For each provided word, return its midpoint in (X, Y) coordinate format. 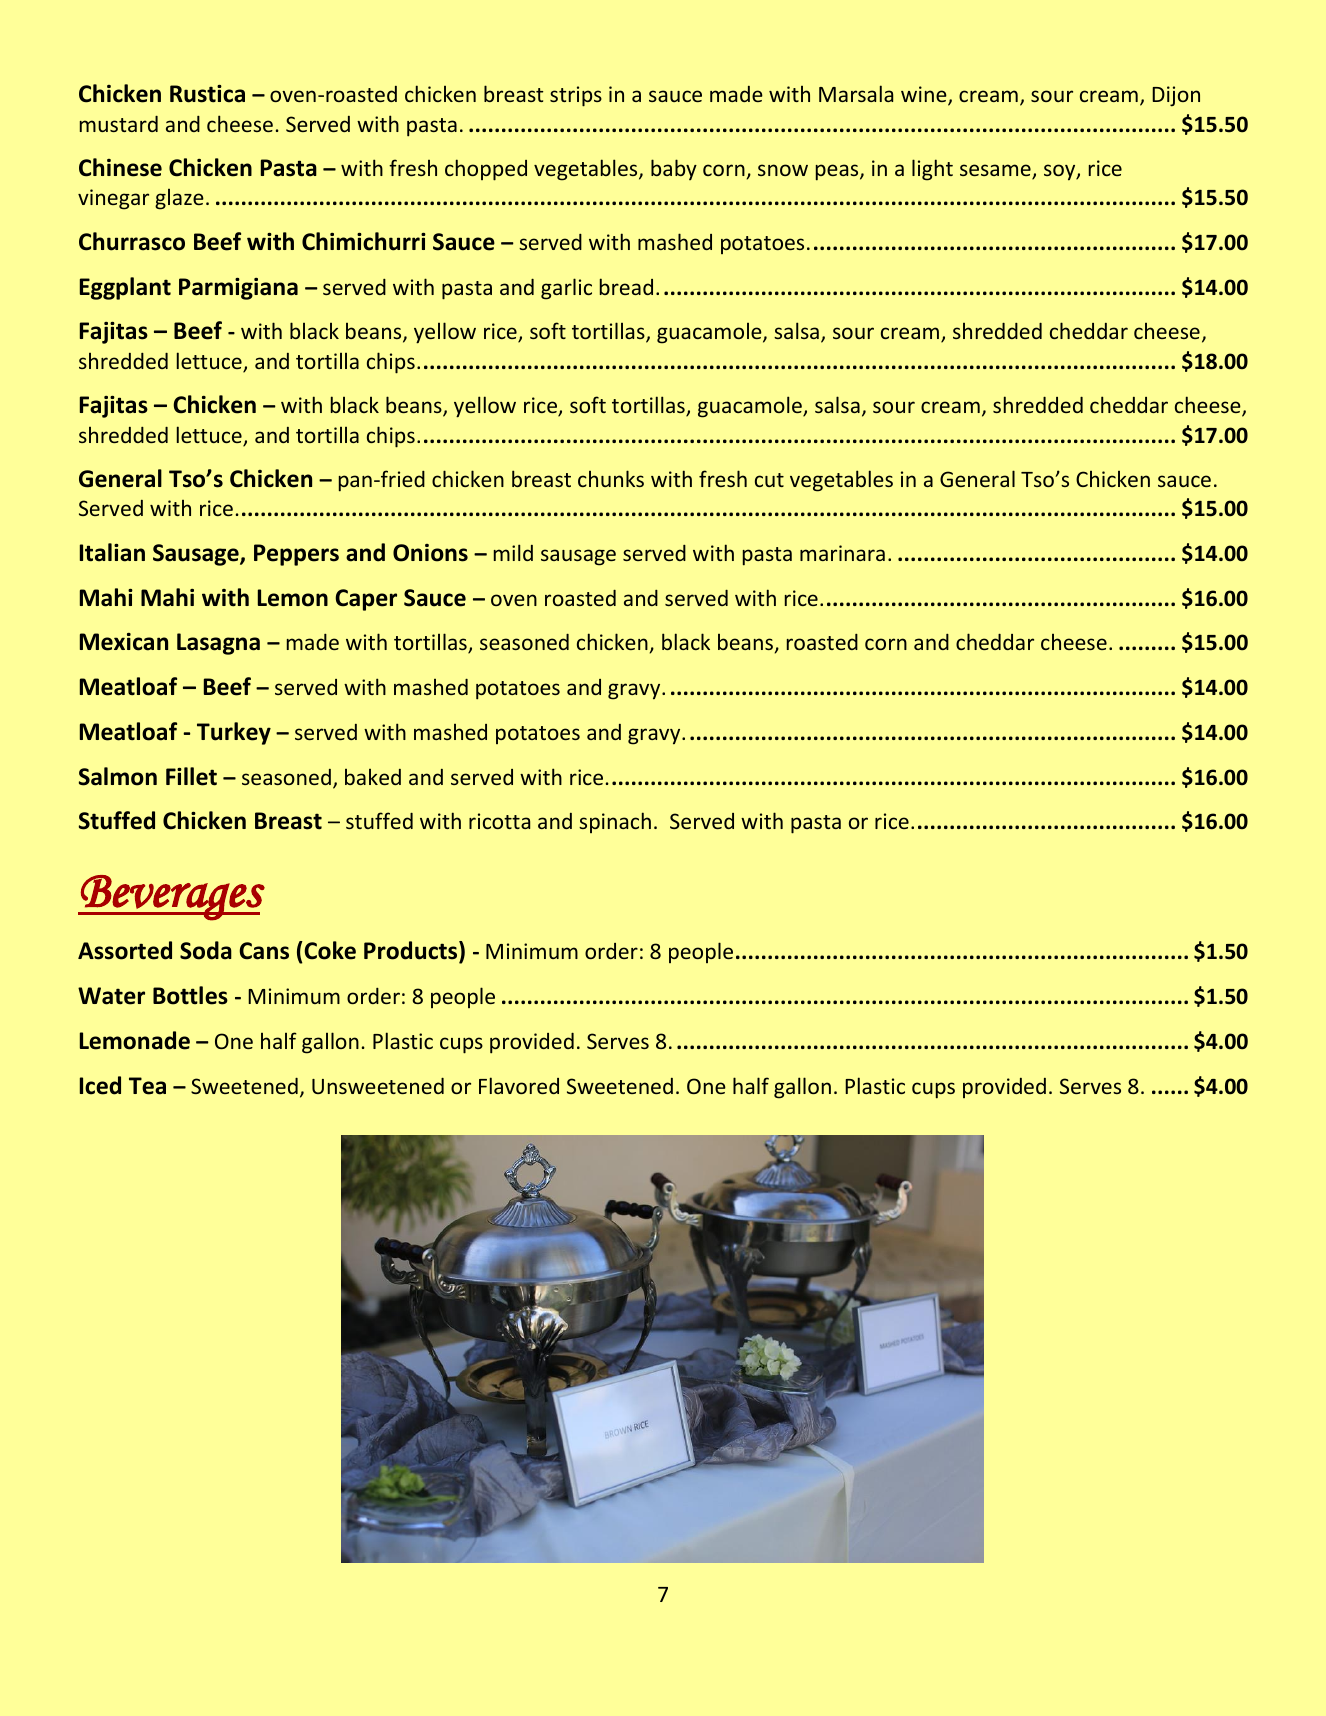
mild (513, 552)
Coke (329, 950)
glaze (179, 199)
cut (769, 480)
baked (373, 777)
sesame (996, 171)
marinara (842, 553)
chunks (611, 478)
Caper (366, 600)
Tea (147, 1086)
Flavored (519, 1085)
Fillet (191, 776)
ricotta (499, 821)
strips (576, 96)
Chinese (120, 167)
